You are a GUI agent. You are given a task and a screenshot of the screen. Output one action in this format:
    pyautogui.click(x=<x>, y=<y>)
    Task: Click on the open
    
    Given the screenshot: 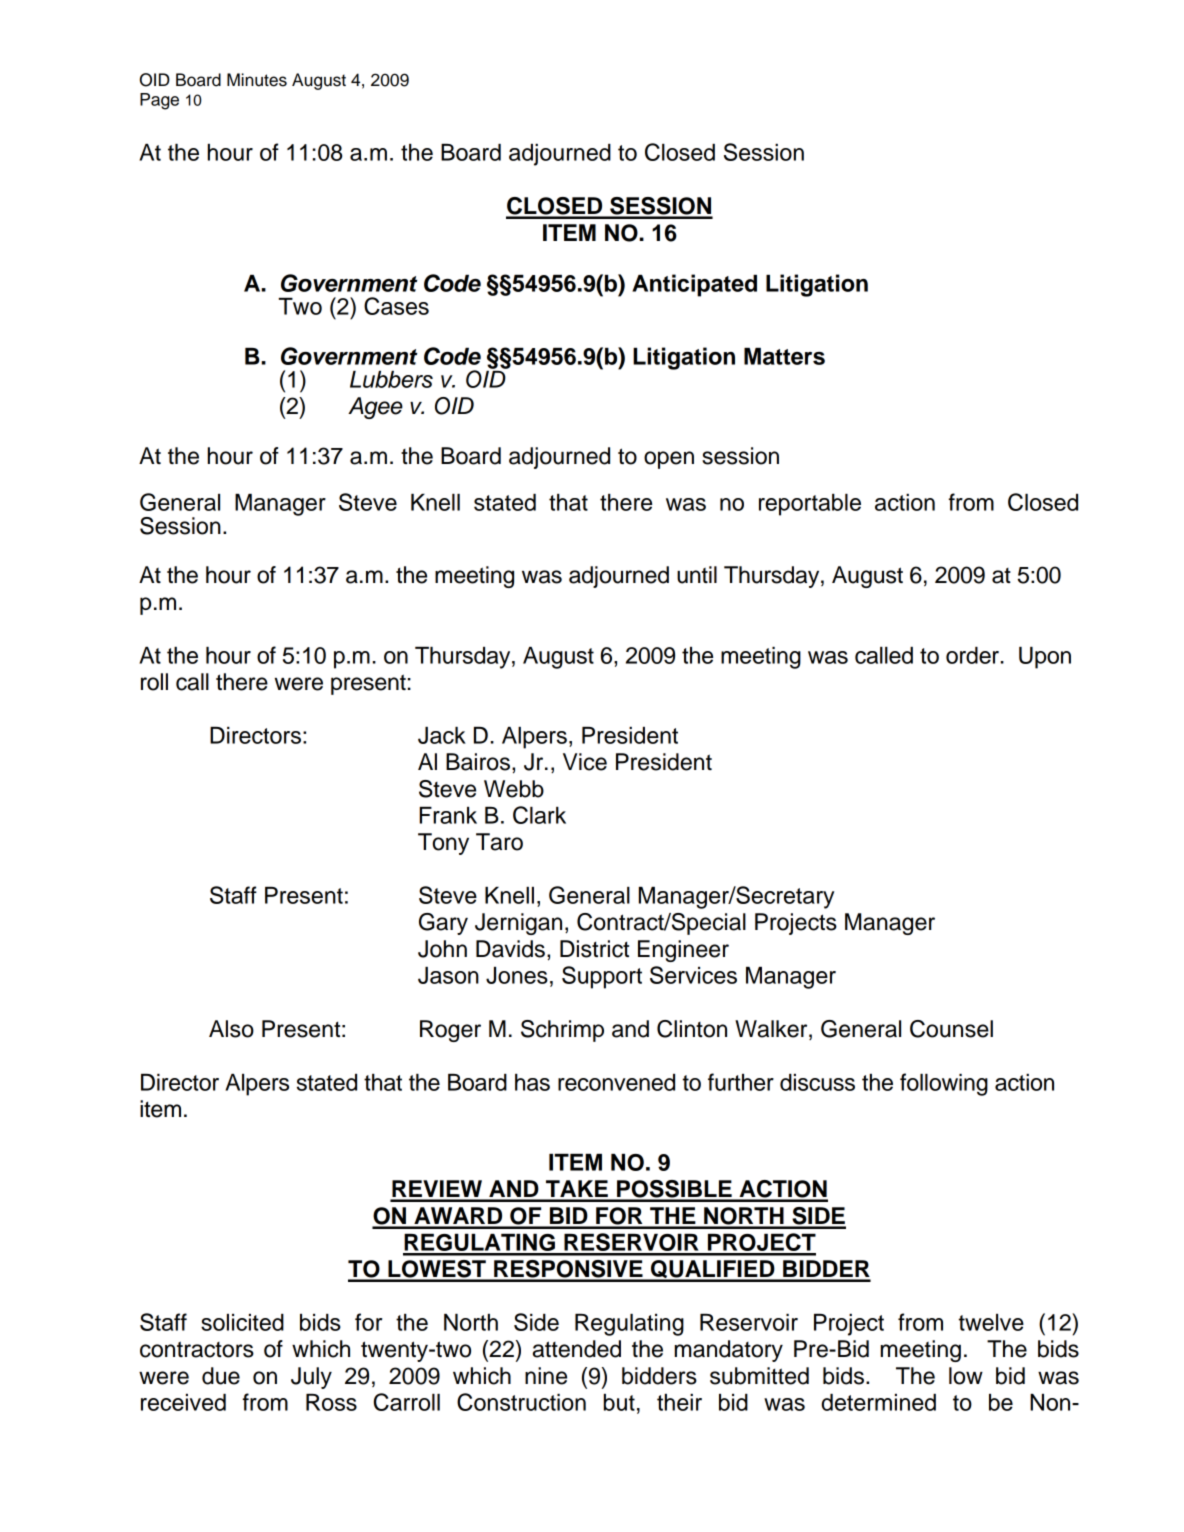 What is the action you would take?
    pyautogui.click(x=669, y=460)
